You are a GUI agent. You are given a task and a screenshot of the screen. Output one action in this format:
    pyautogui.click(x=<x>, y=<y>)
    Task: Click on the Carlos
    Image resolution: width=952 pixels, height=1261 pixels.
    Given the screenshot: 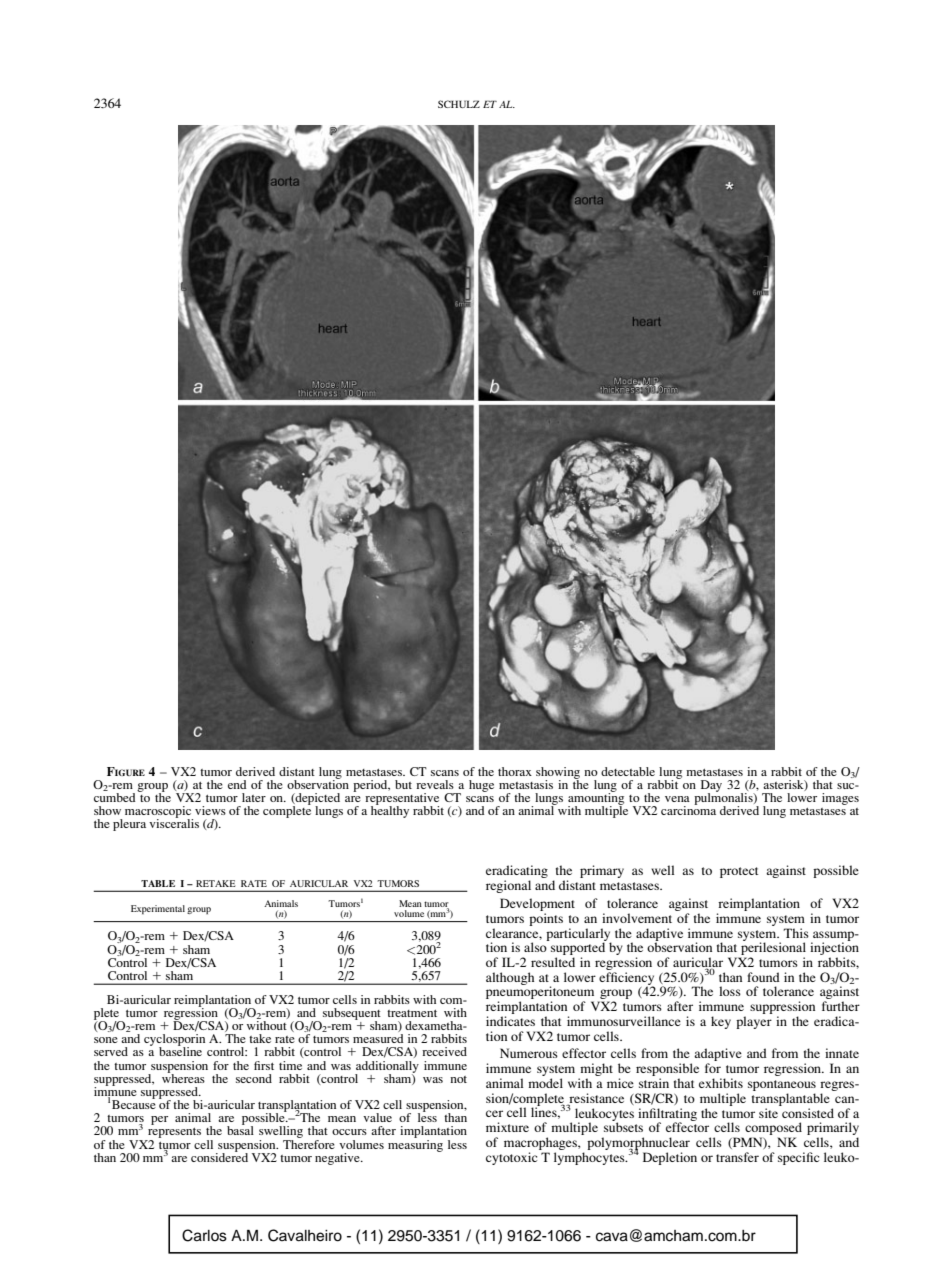 What is the action you would take?
    pyautogui.click(x=204, y=1235)
